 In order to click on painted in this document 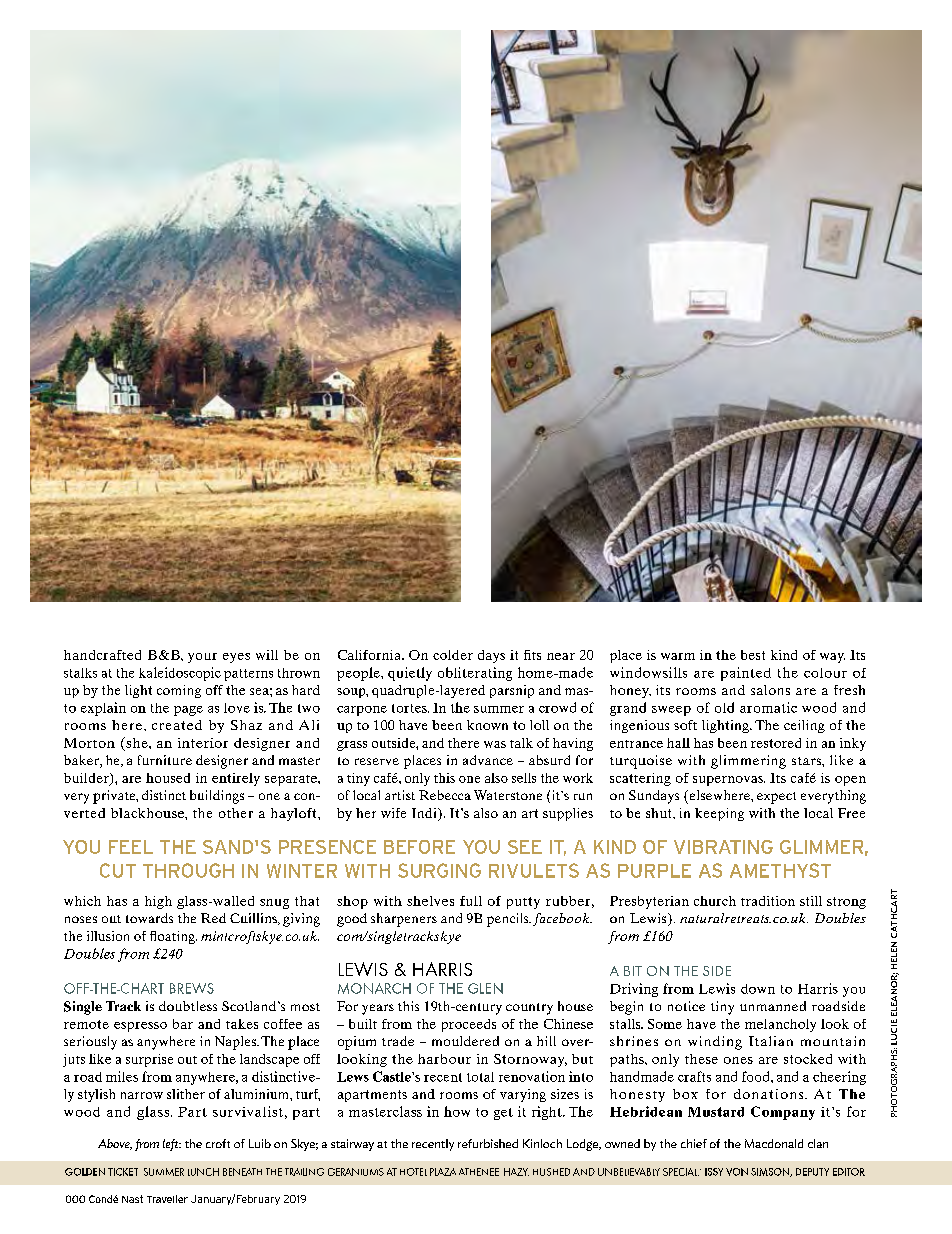, I will do `click(746, 674)`.
